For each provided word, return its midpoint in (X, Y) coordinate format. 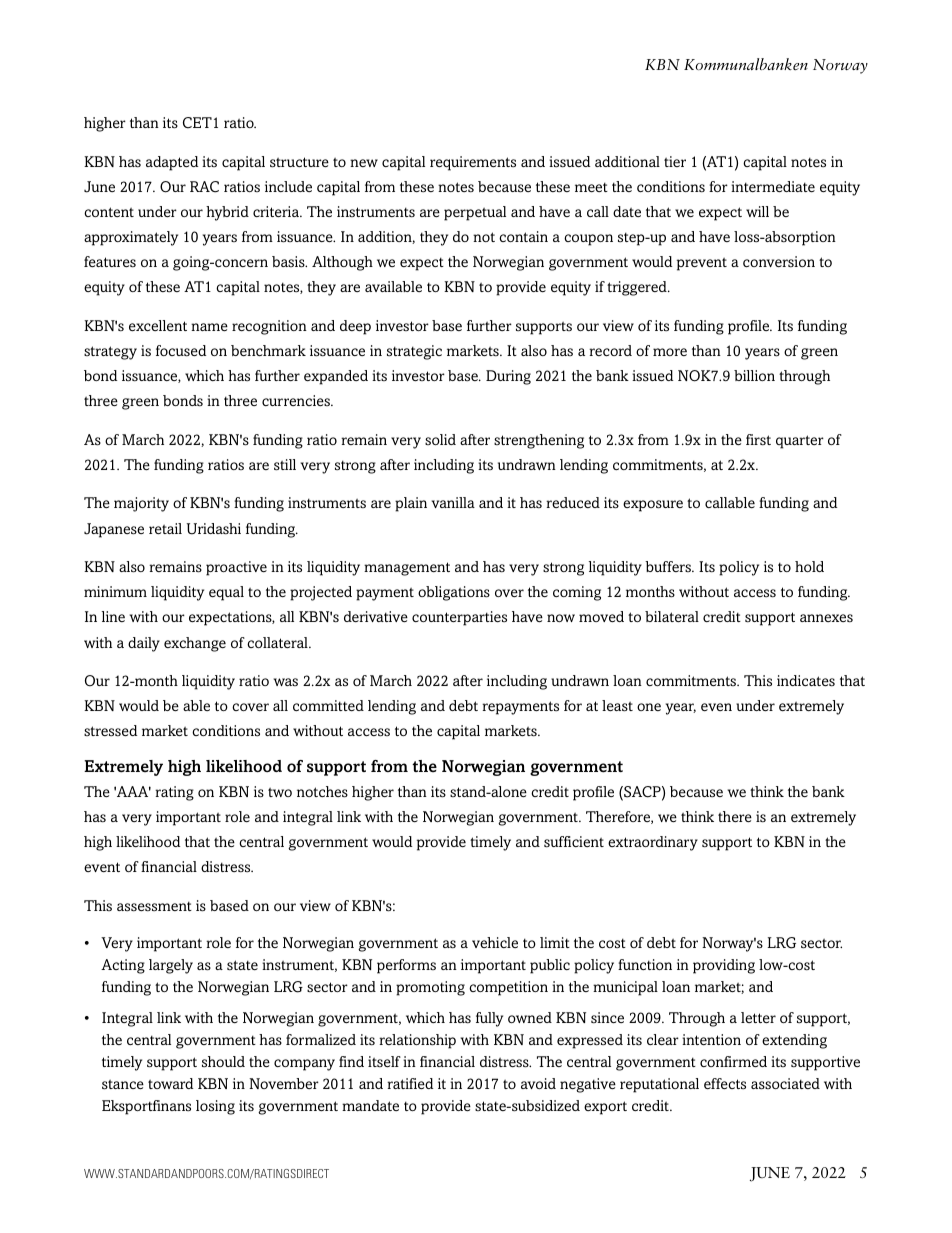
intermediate (773, 186)
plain (411, 504)
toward (170, 1083)
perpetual (475, 213)
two (280, 792)
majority (141, 504)
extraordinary (653, 843)
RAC (204, 187)
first (758, 440)
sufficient (574, 842)
